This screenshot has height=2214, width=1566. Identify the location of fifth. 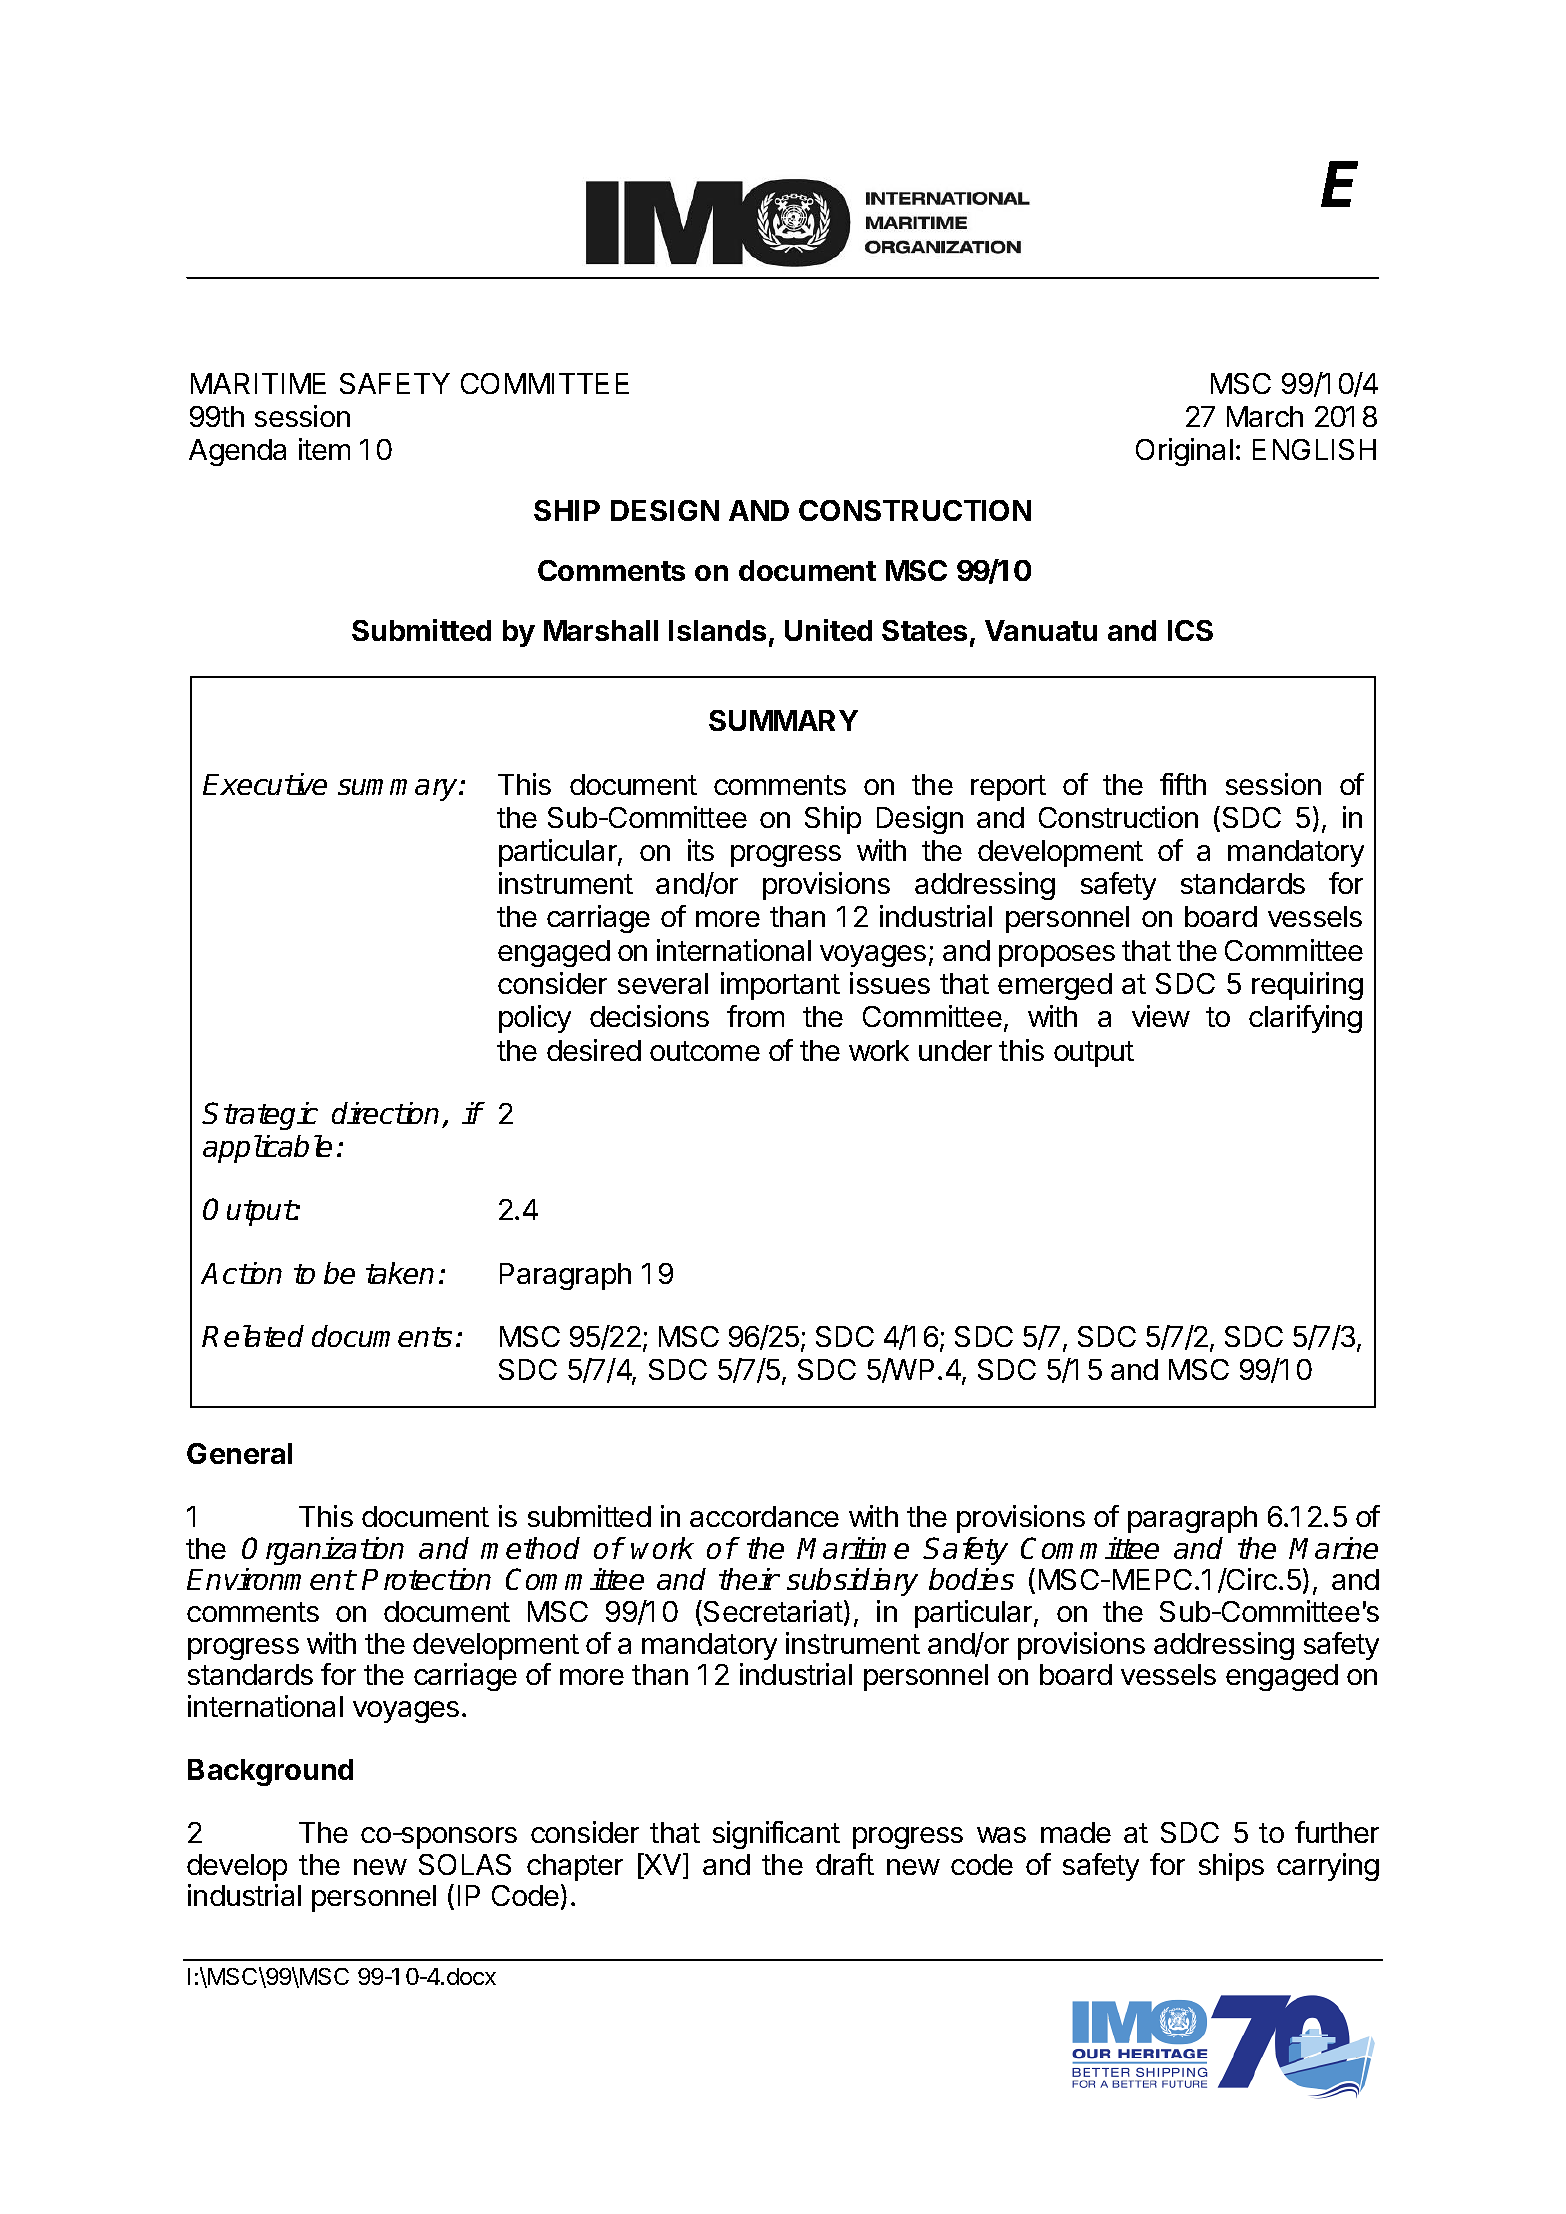
(1183, 784).
